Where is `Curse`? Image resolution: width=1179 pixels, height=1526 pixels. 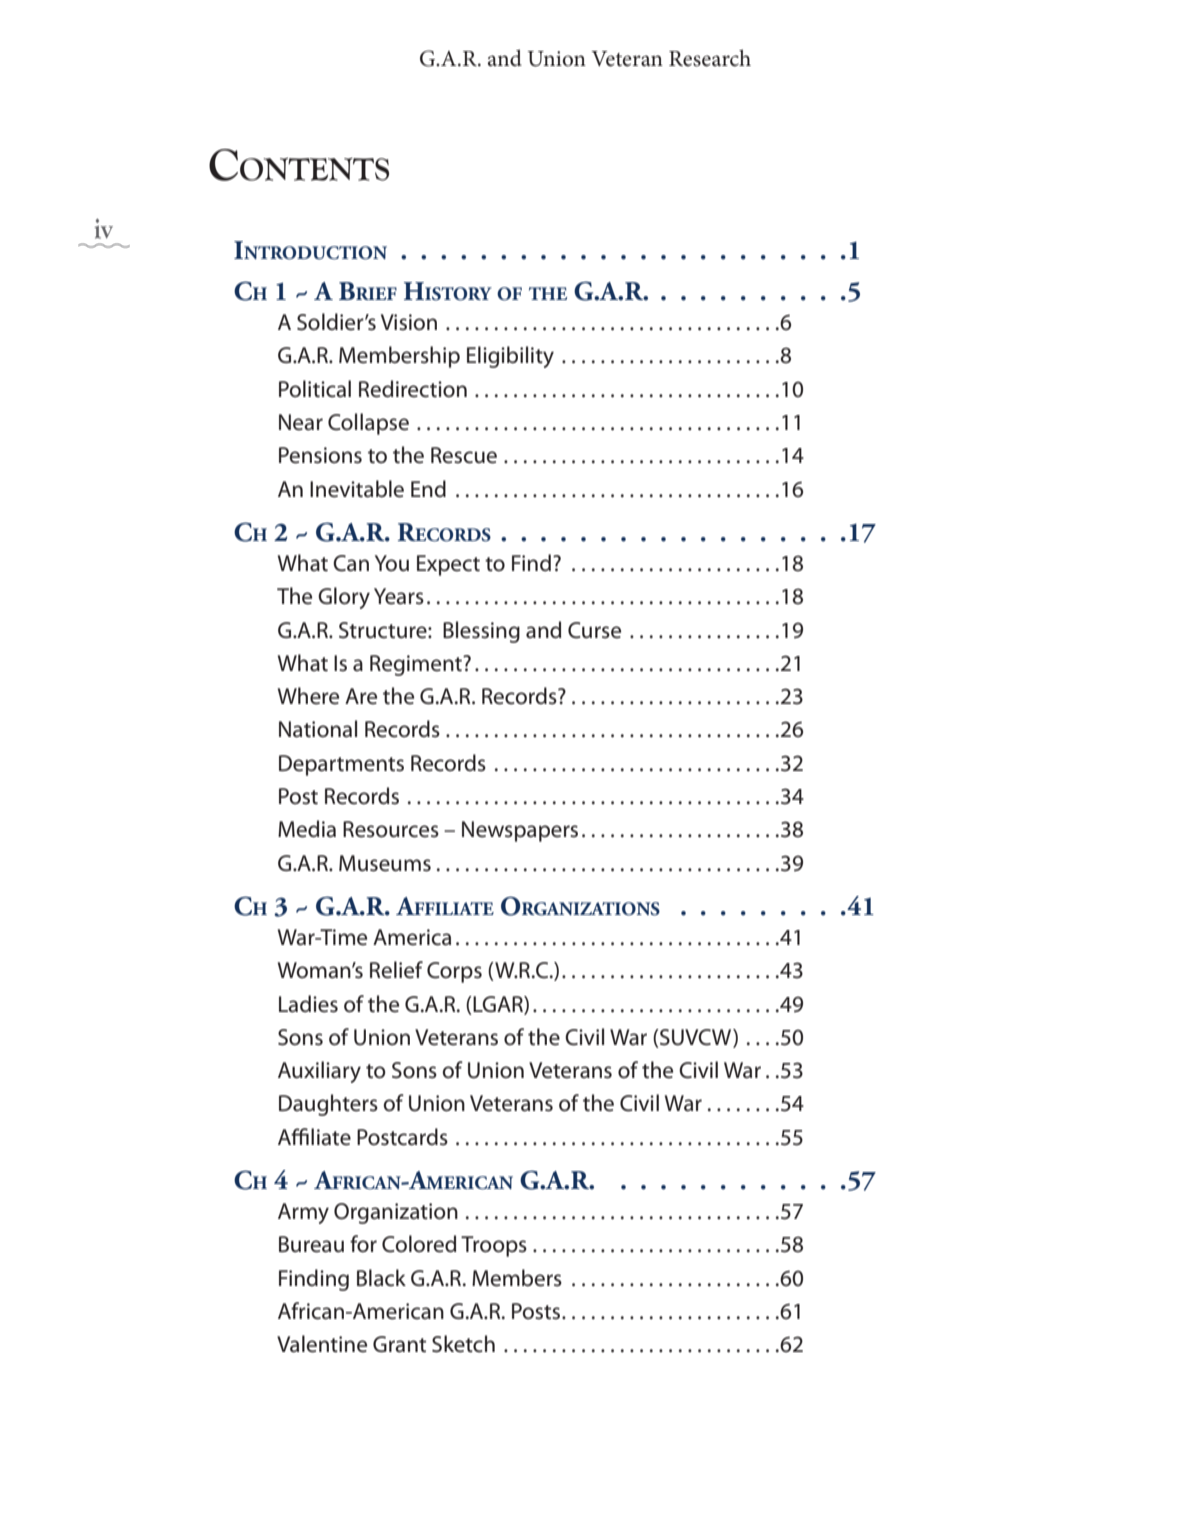
Curse is located at coordinates (594, 630).
